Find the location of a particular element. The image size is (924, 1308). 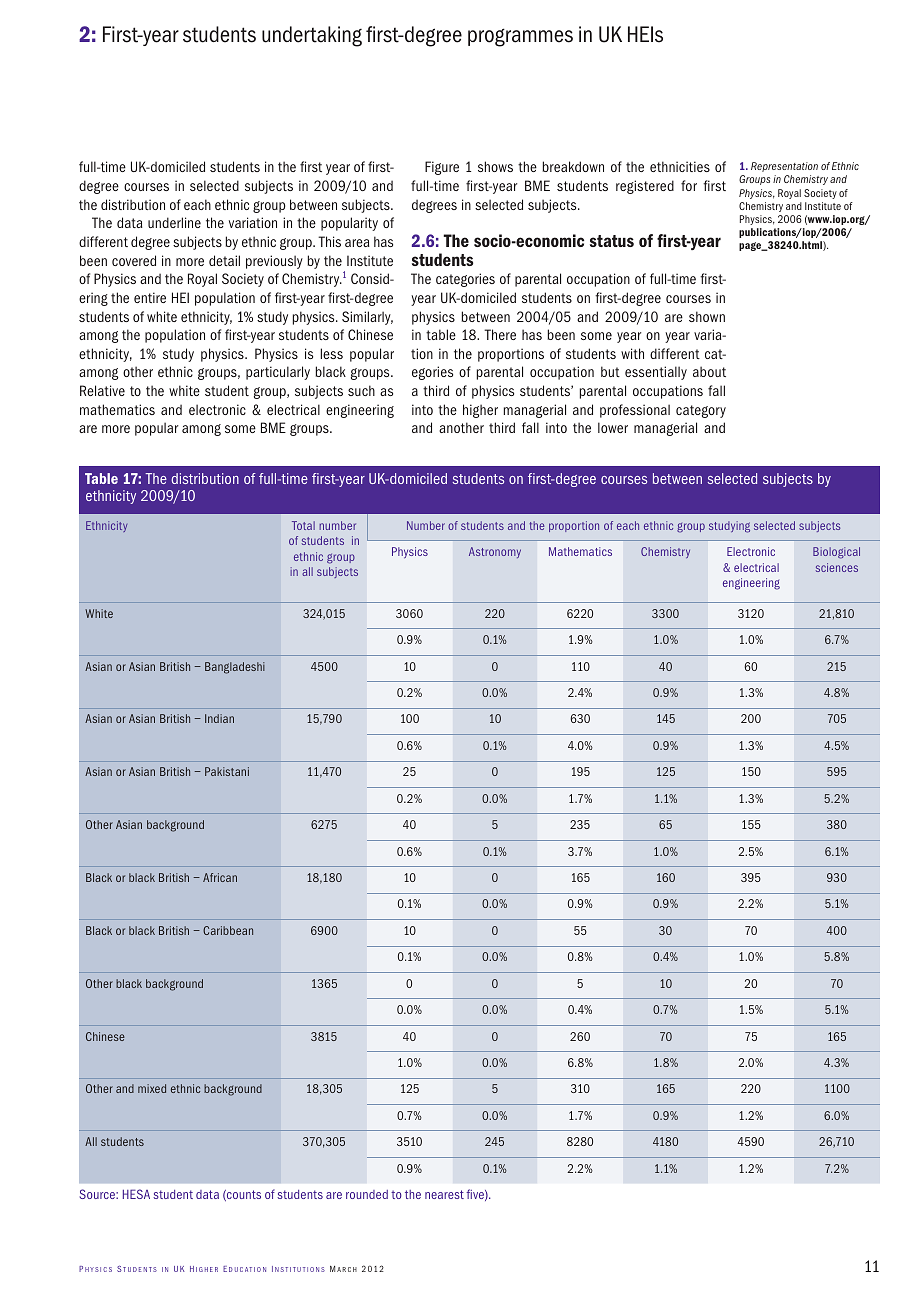

programmes is located at coordinates (520, 37).
